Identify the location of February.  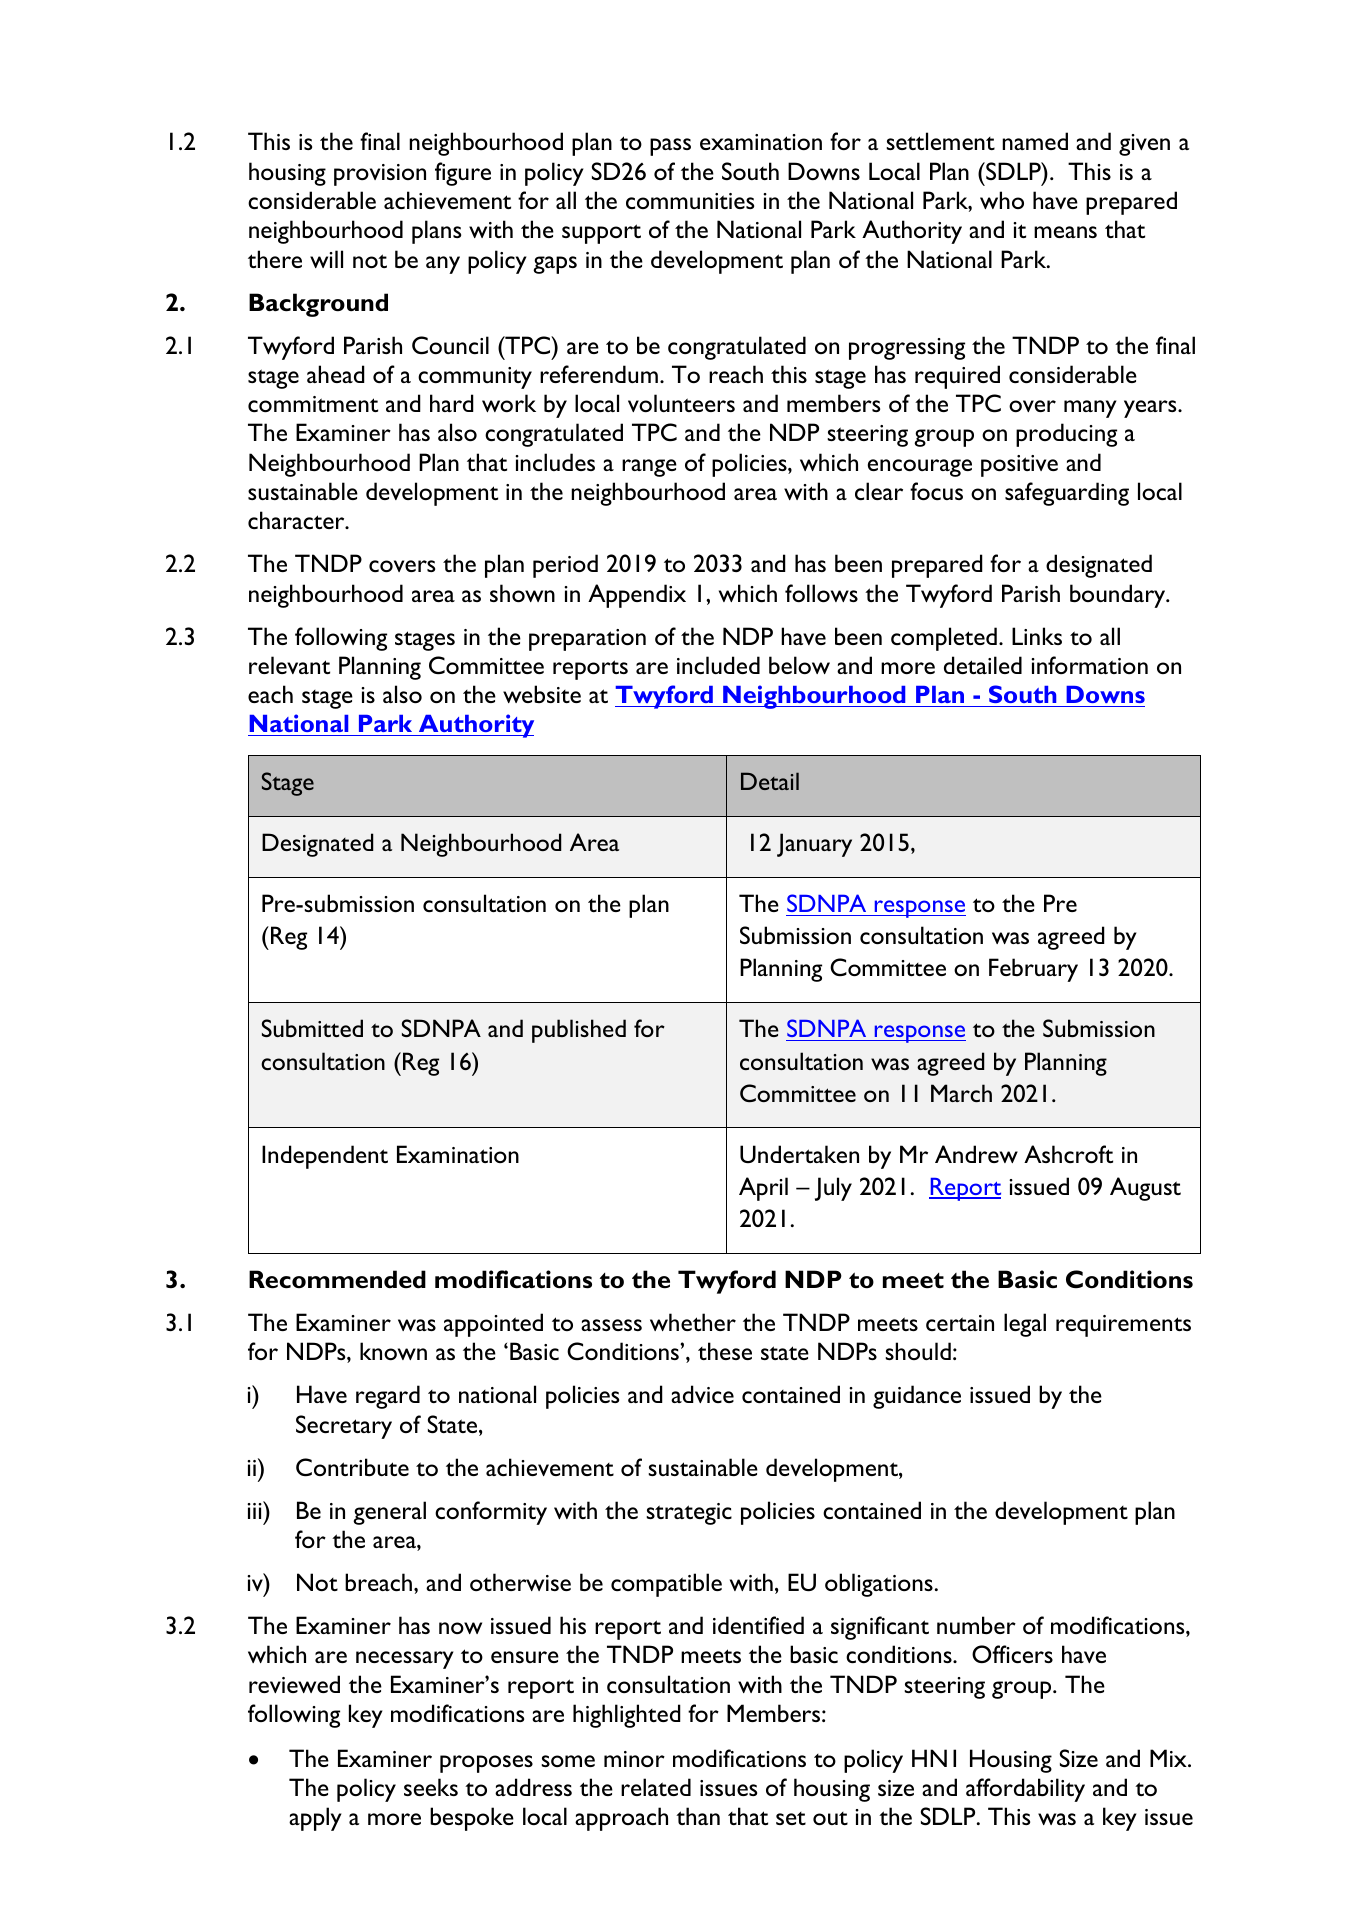
(1033, 970).
